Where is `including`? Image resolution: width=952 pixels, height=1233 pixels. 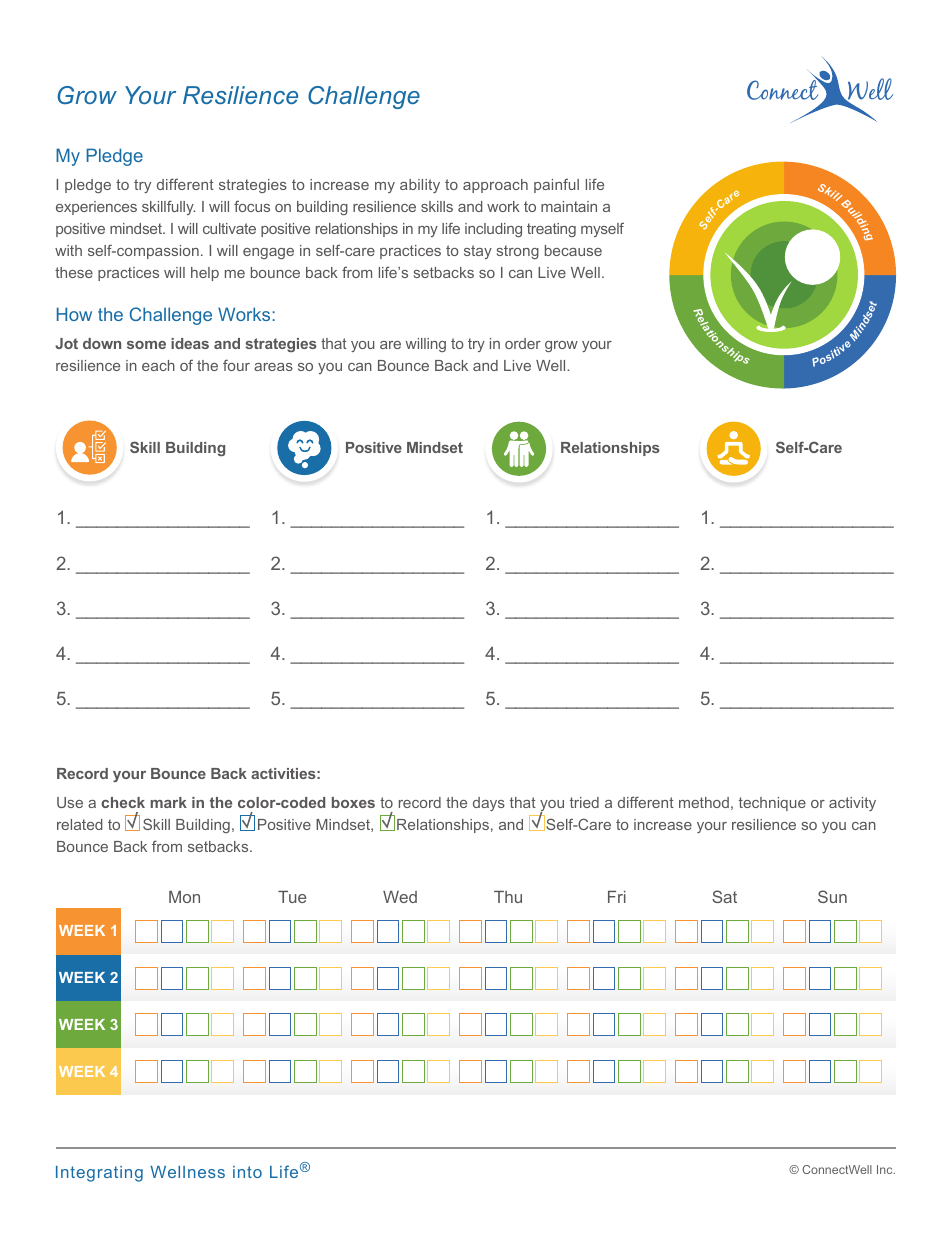 including is located at coordinates (493, 230).
